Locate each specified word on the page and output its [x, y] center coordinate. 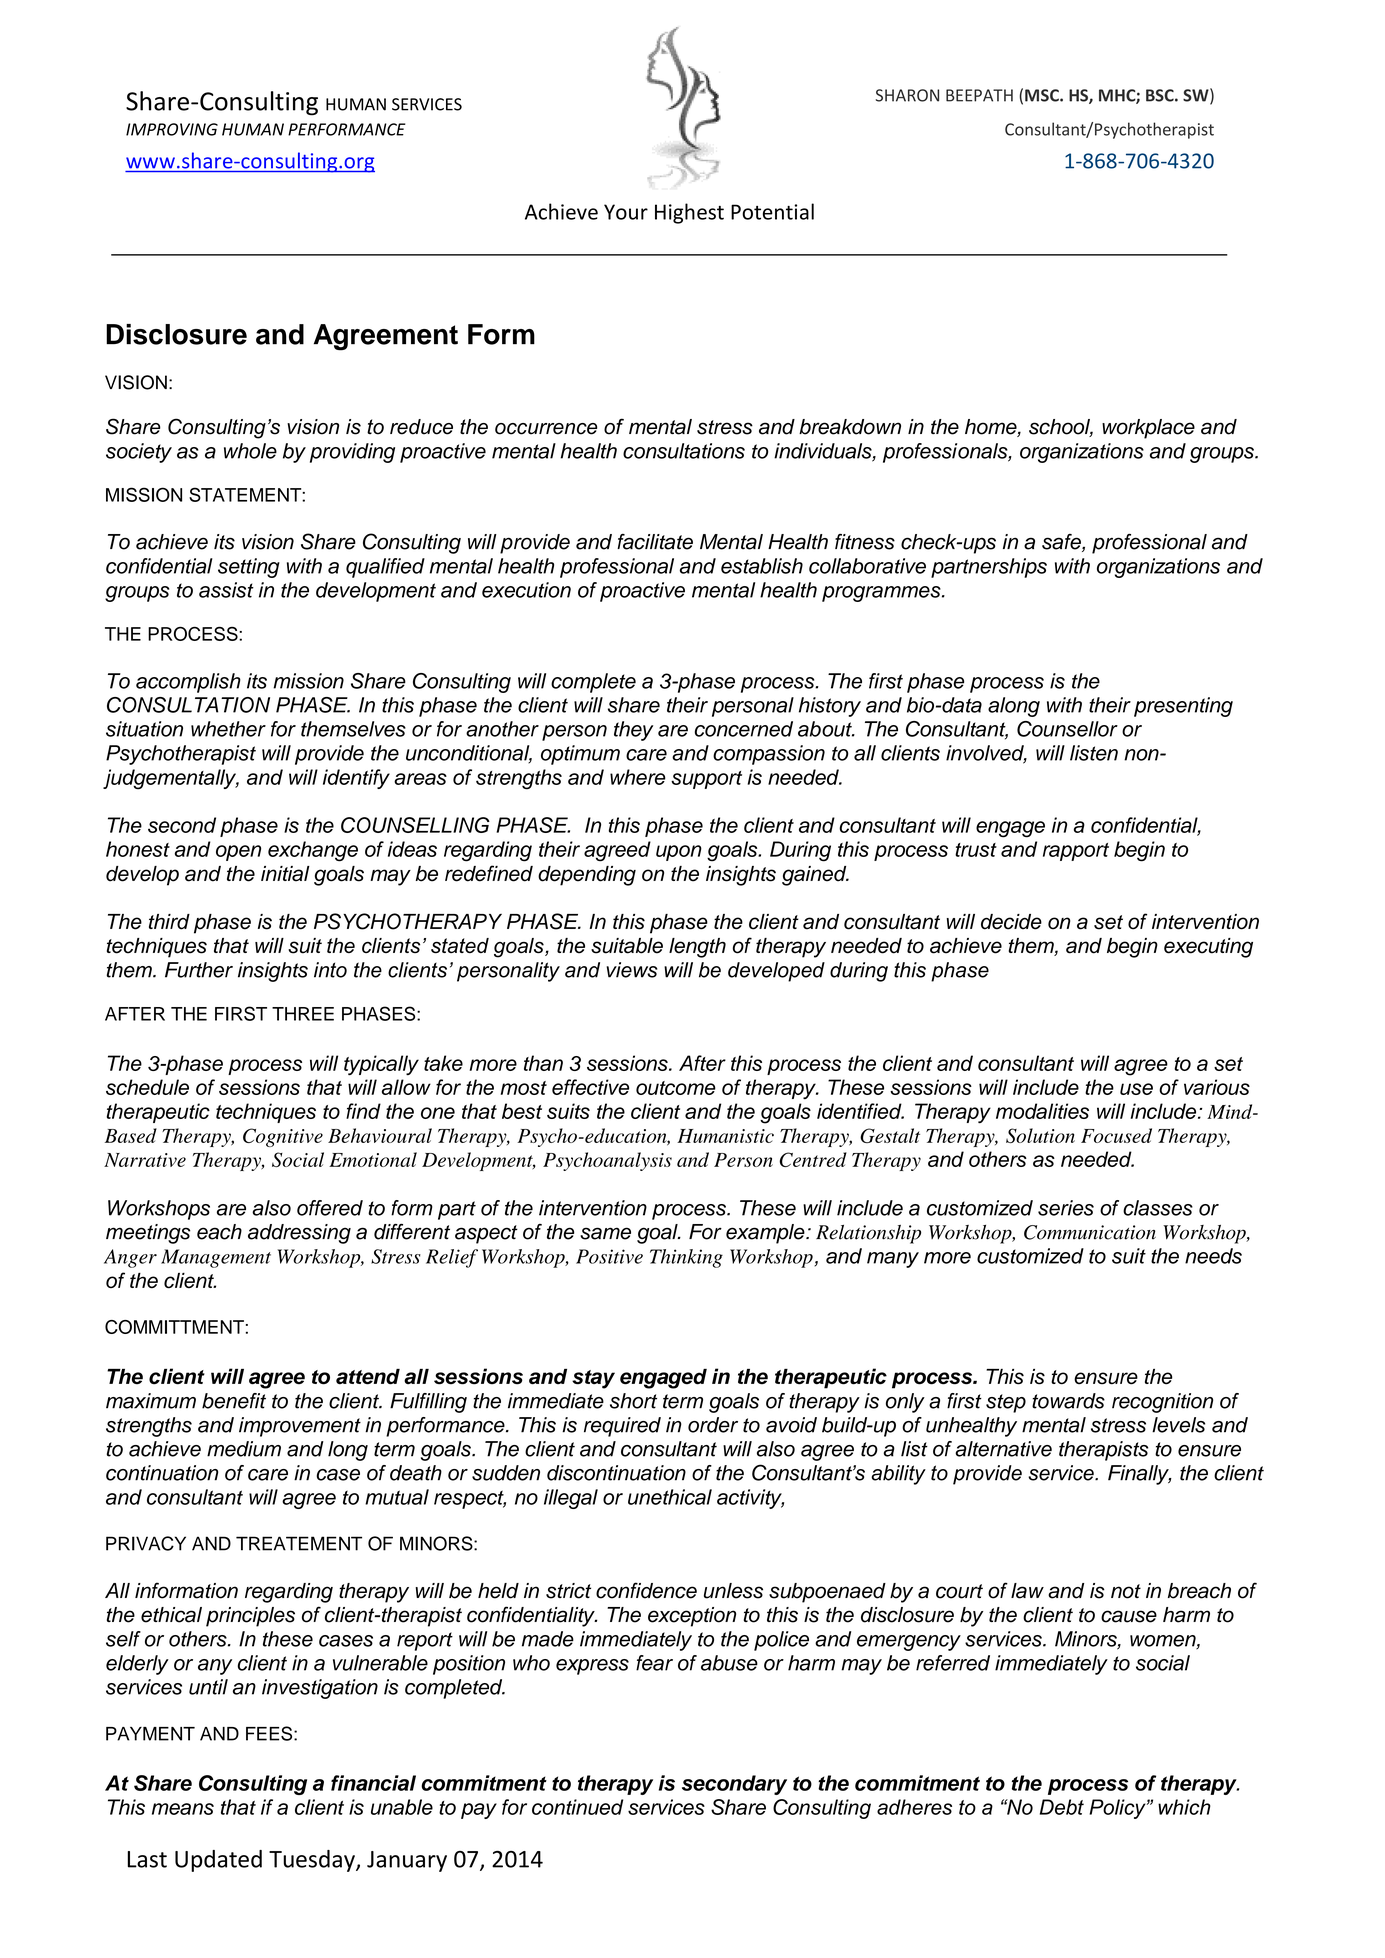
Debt [1062, 1807]
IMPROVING [172, 129]
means [183, 1809]
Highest [689, 213]
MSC [1043, 95]
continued [577, 1807]
